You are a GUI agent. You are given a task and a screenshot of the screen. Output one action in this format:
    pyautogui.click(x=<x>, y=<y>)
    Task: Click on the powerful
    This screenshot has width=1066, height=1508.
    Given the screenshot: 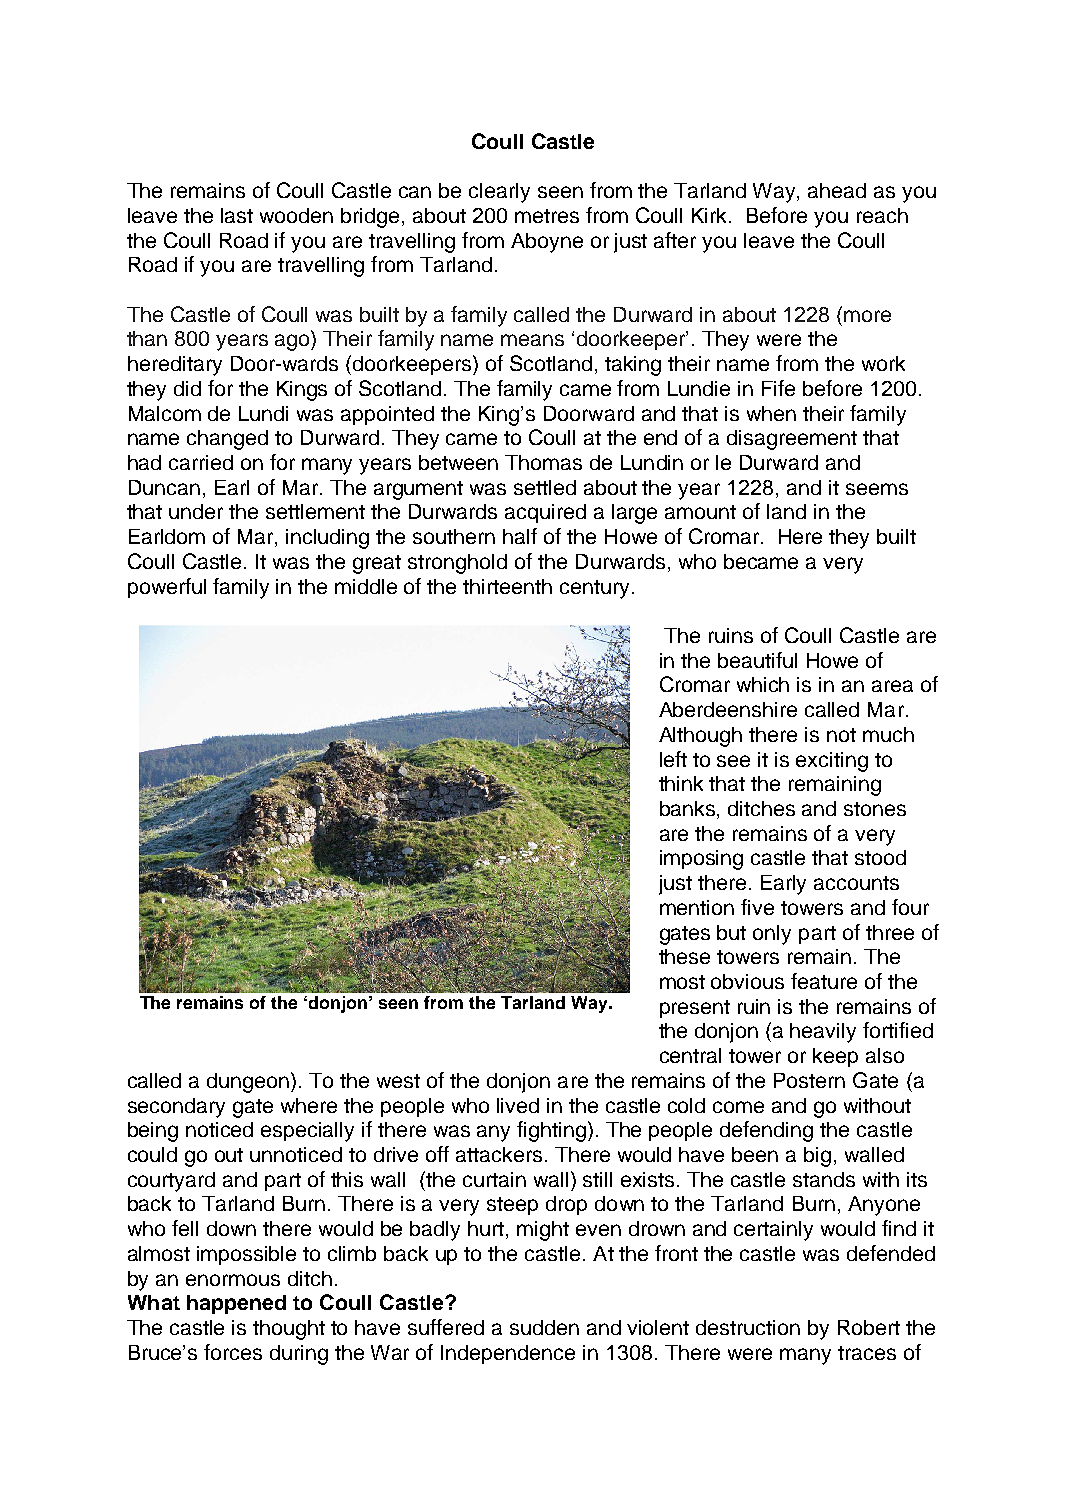 What is the action you would take?
    pyautogui.click(x=167, y=588)
